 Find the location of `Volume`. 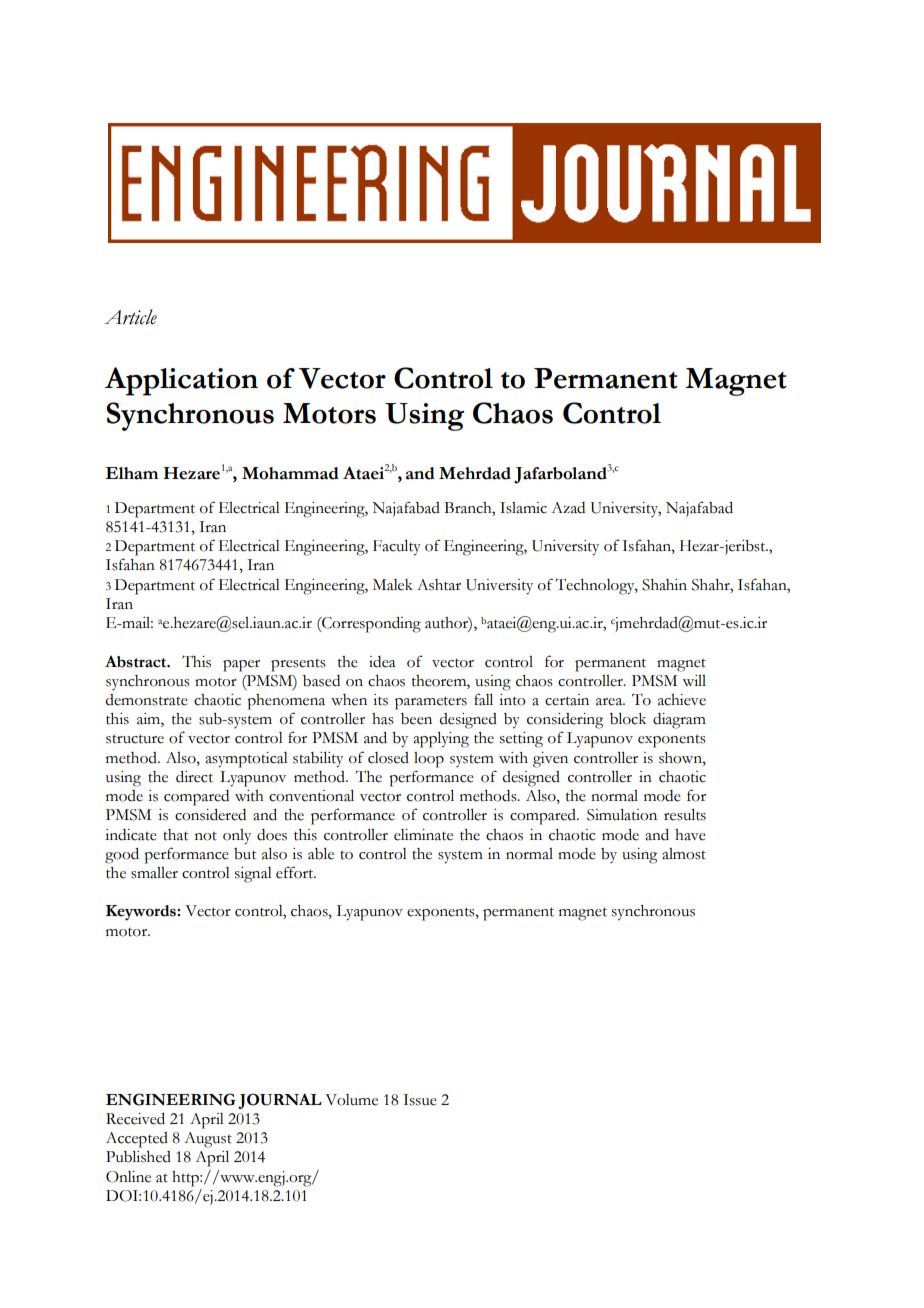

Volume is located at coordinates (351, 1100).
